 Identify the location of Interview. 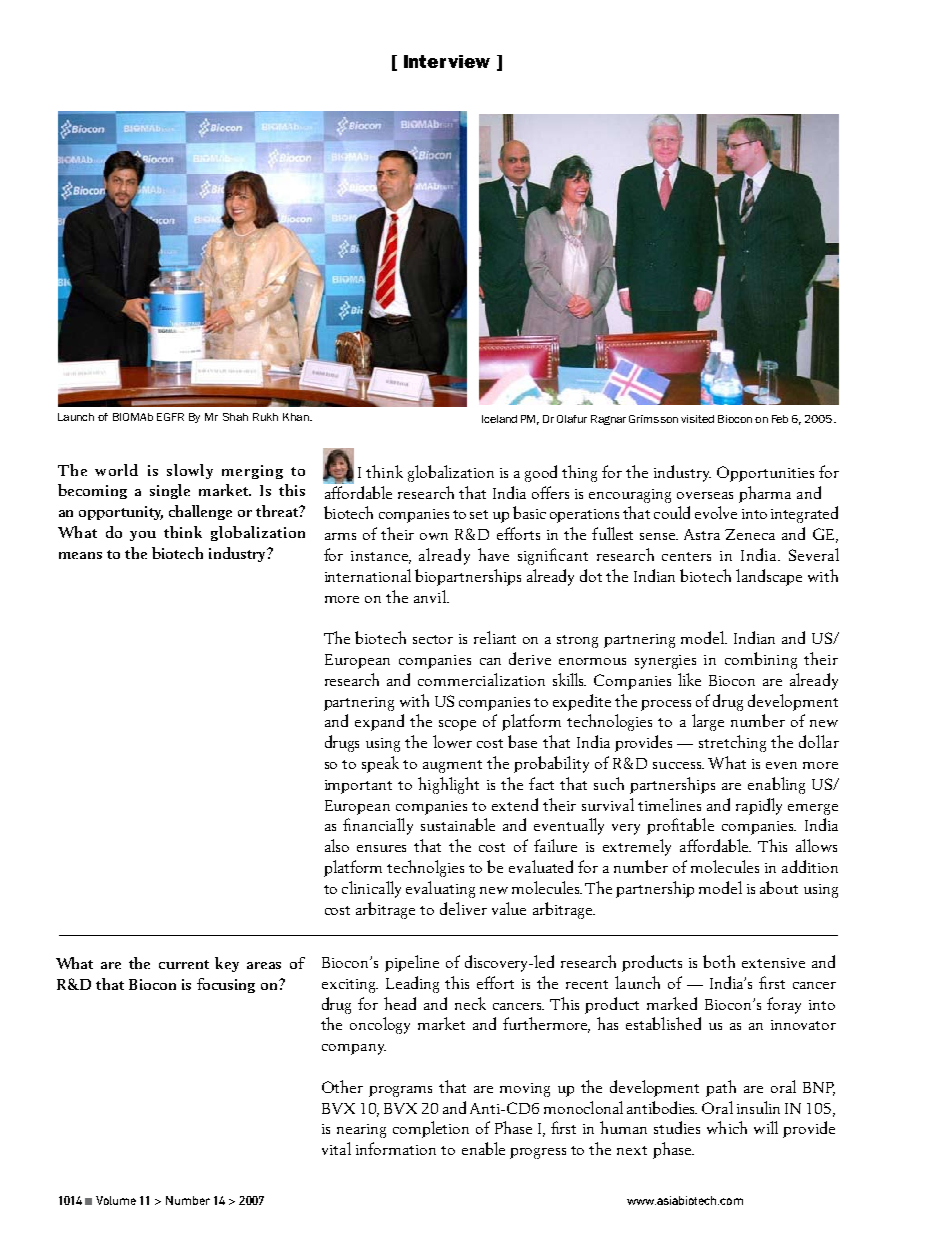
(447, 61).
